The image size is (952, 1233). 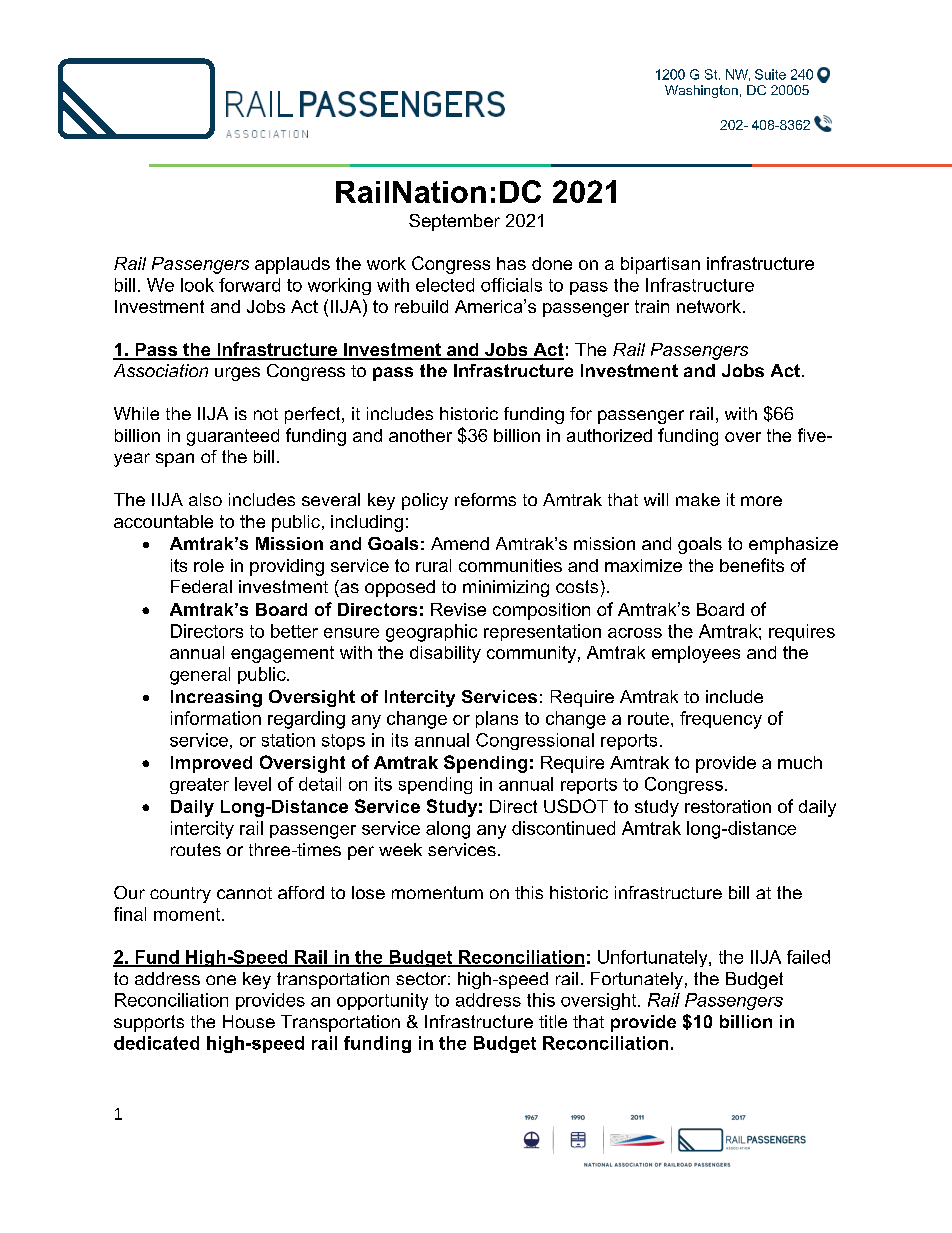 I want to click on urges, so click(x=237, y=374).
